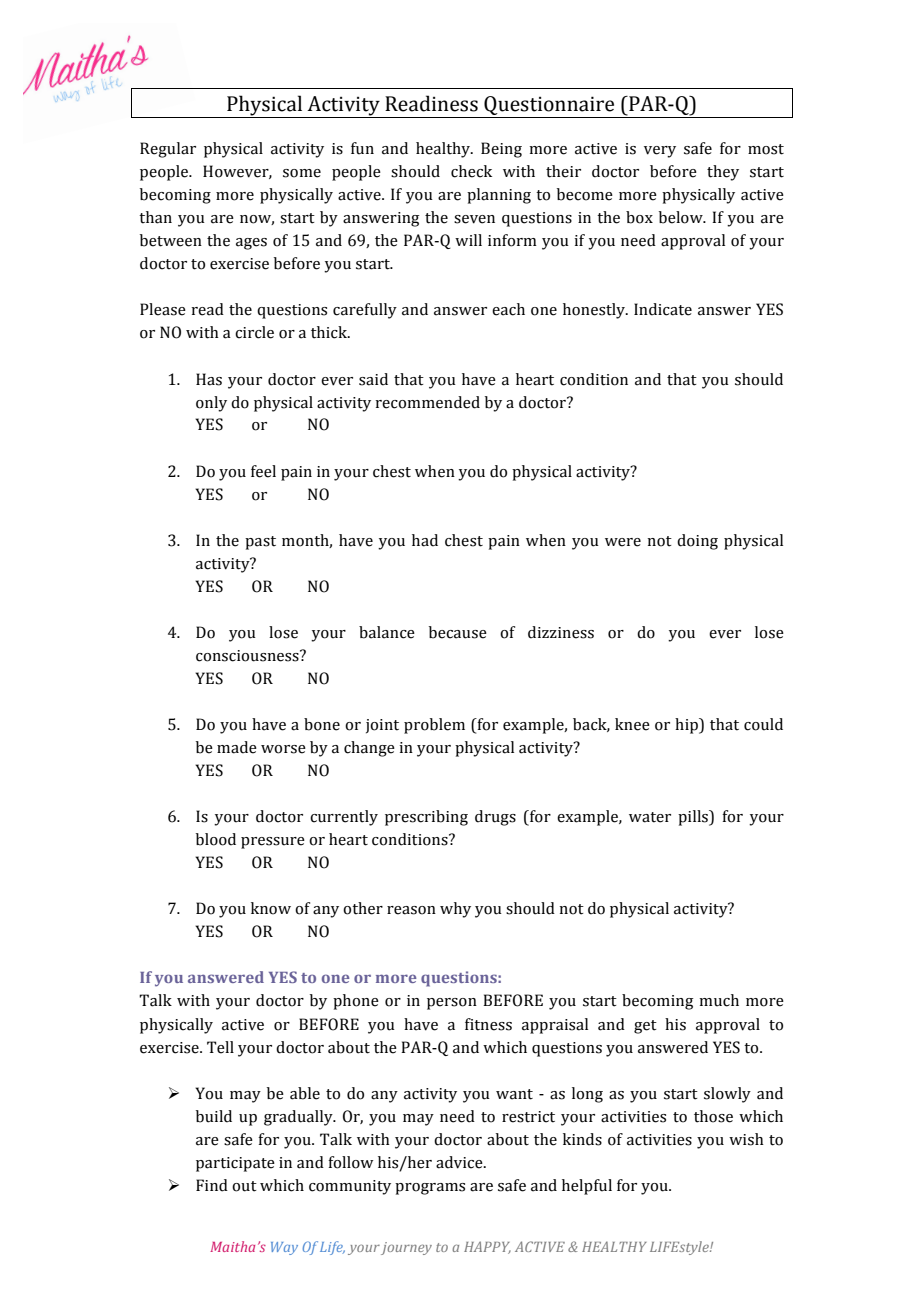 The image size is (924, 1308). I want to click on Indicate, so click(663, 309).
